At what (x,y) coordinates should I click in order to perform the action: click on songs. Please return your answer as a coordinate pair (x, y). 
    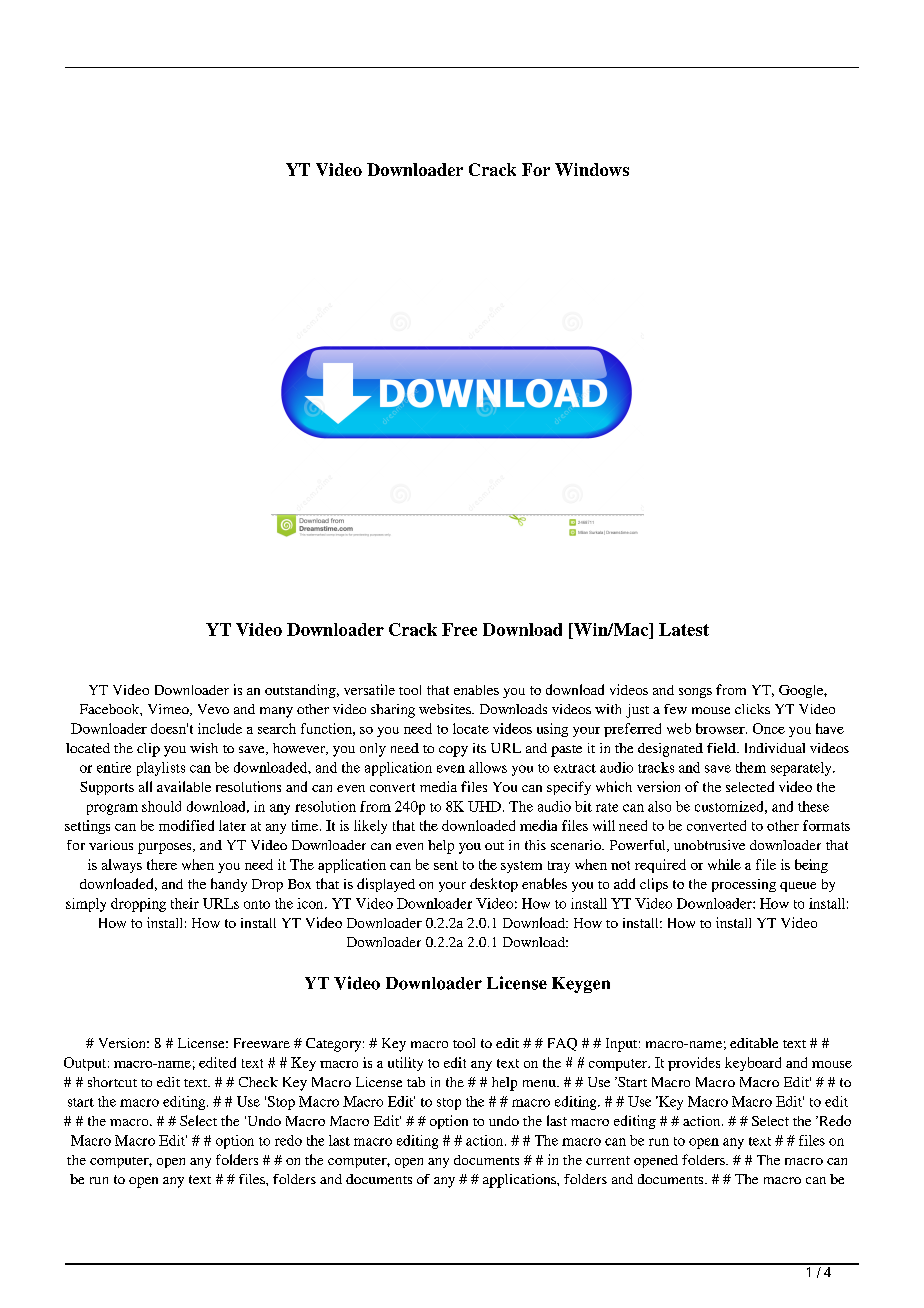
    Looking at the image, I should click on (695, 693).
